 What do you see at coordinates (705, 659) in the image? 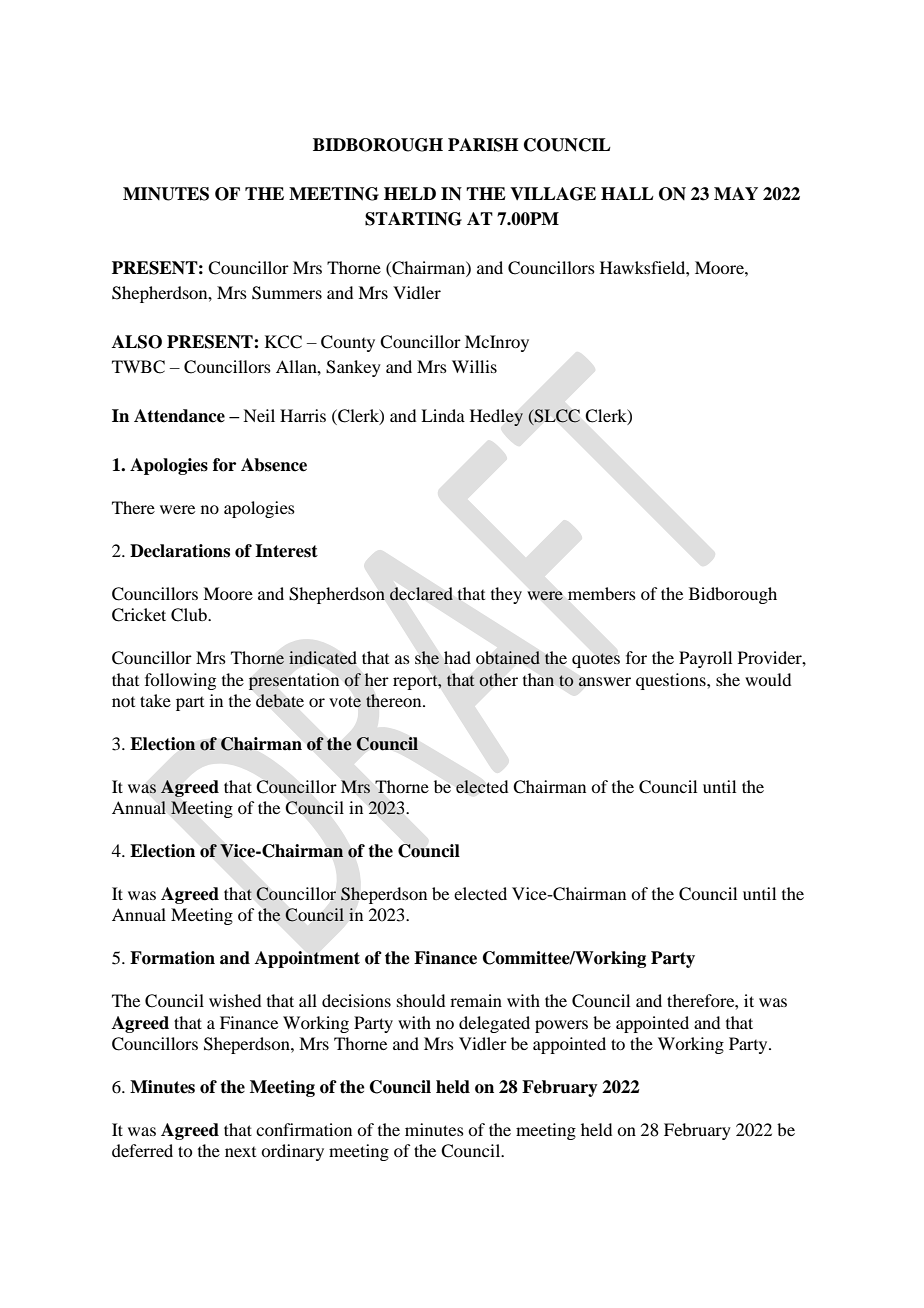
I see `Payroll` at bounding box center [705, 659].
